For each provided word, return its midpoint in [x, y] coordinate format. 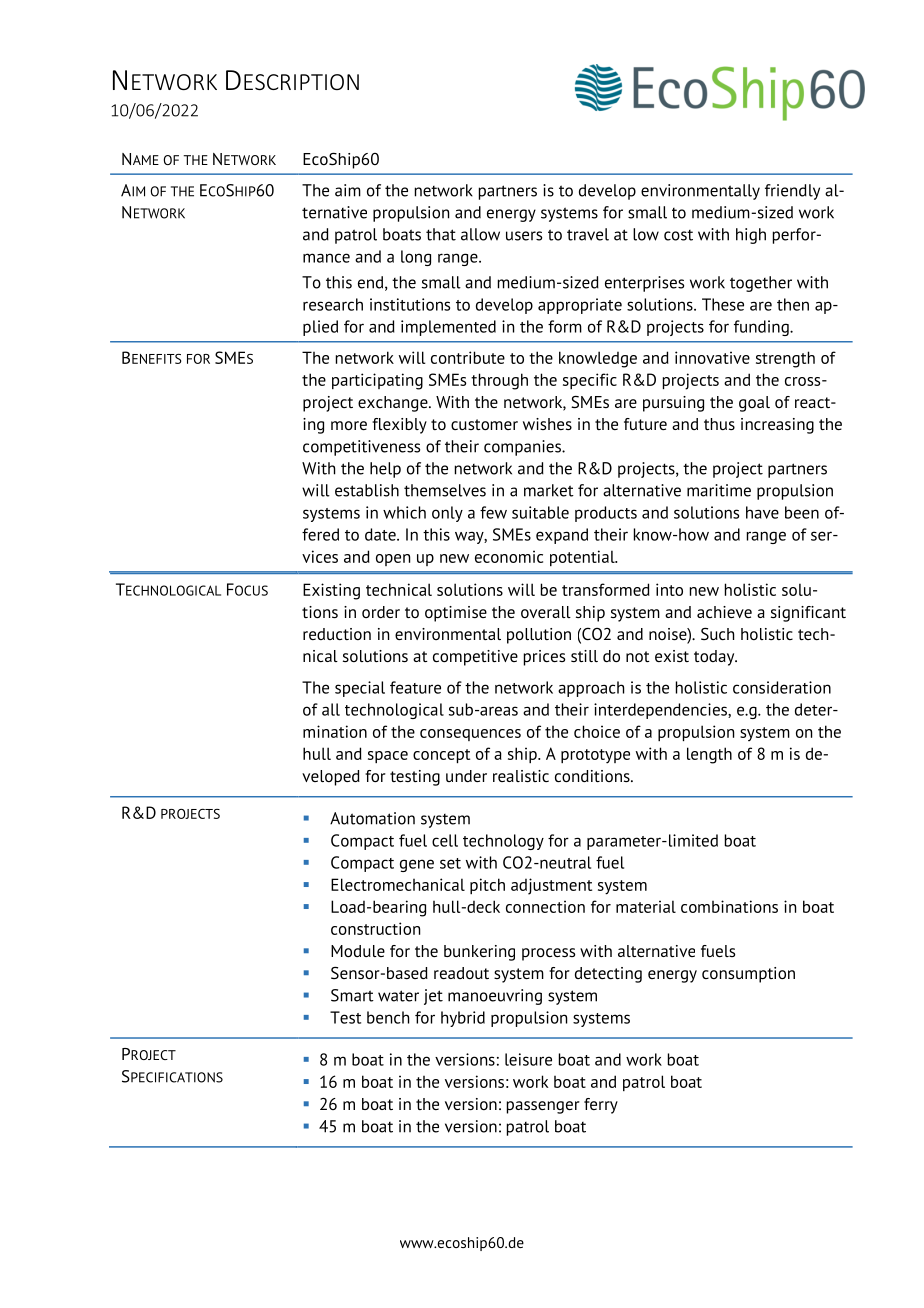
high [751, 236]
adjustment [551, 886]
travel [588, 234]
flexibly [399, 426]
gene [417, 865]
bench [388, 1017]
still [584, 656]
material [646, 906]
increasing [777, 426]
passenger [543, 1107]
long [416, 258]
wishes [547, 424]
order [381, 612]
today [715, 658]
